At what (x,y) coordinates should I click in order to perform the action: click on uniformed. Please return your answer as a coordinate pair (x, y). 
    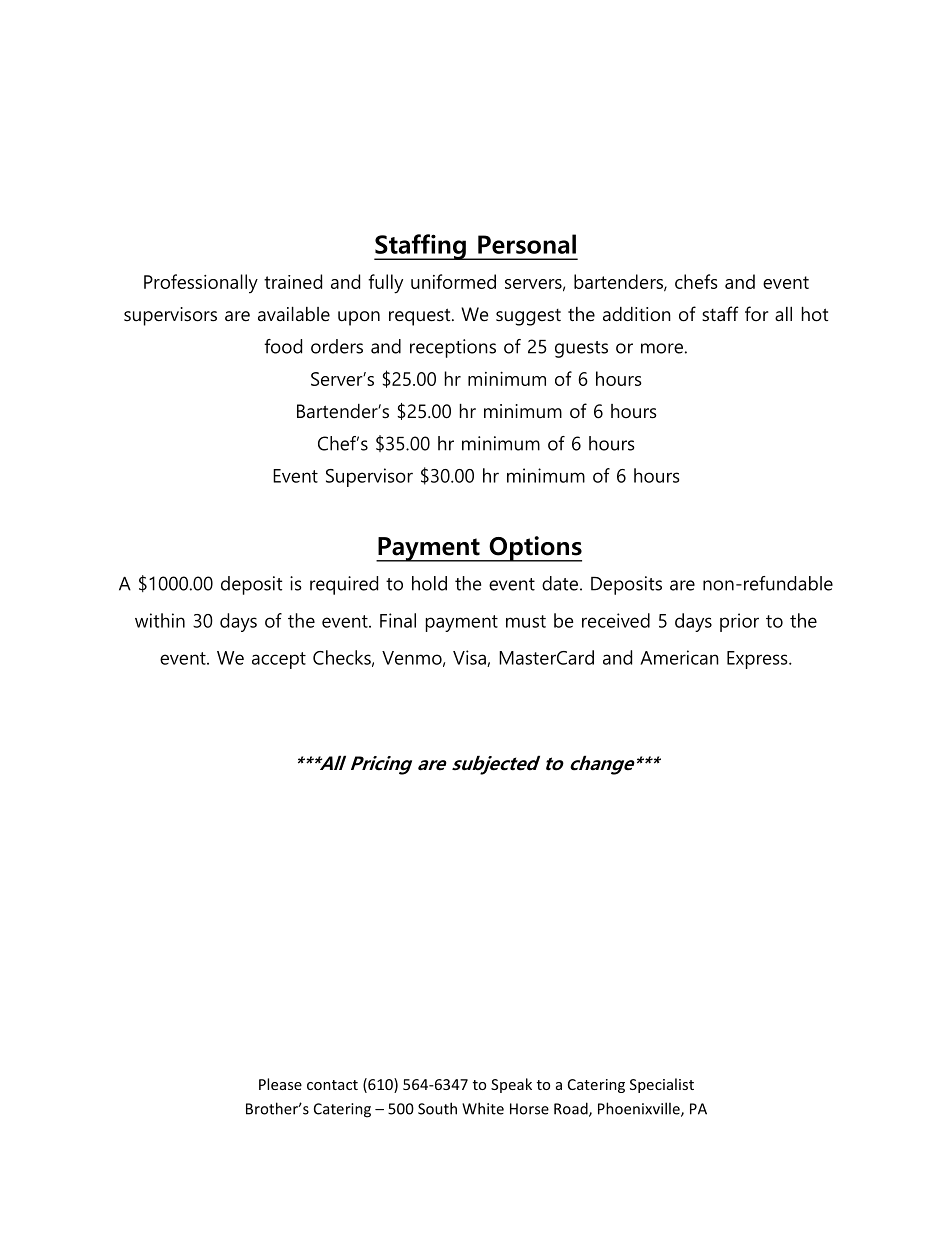
    Looking at the image, I should click on (453, 281).
